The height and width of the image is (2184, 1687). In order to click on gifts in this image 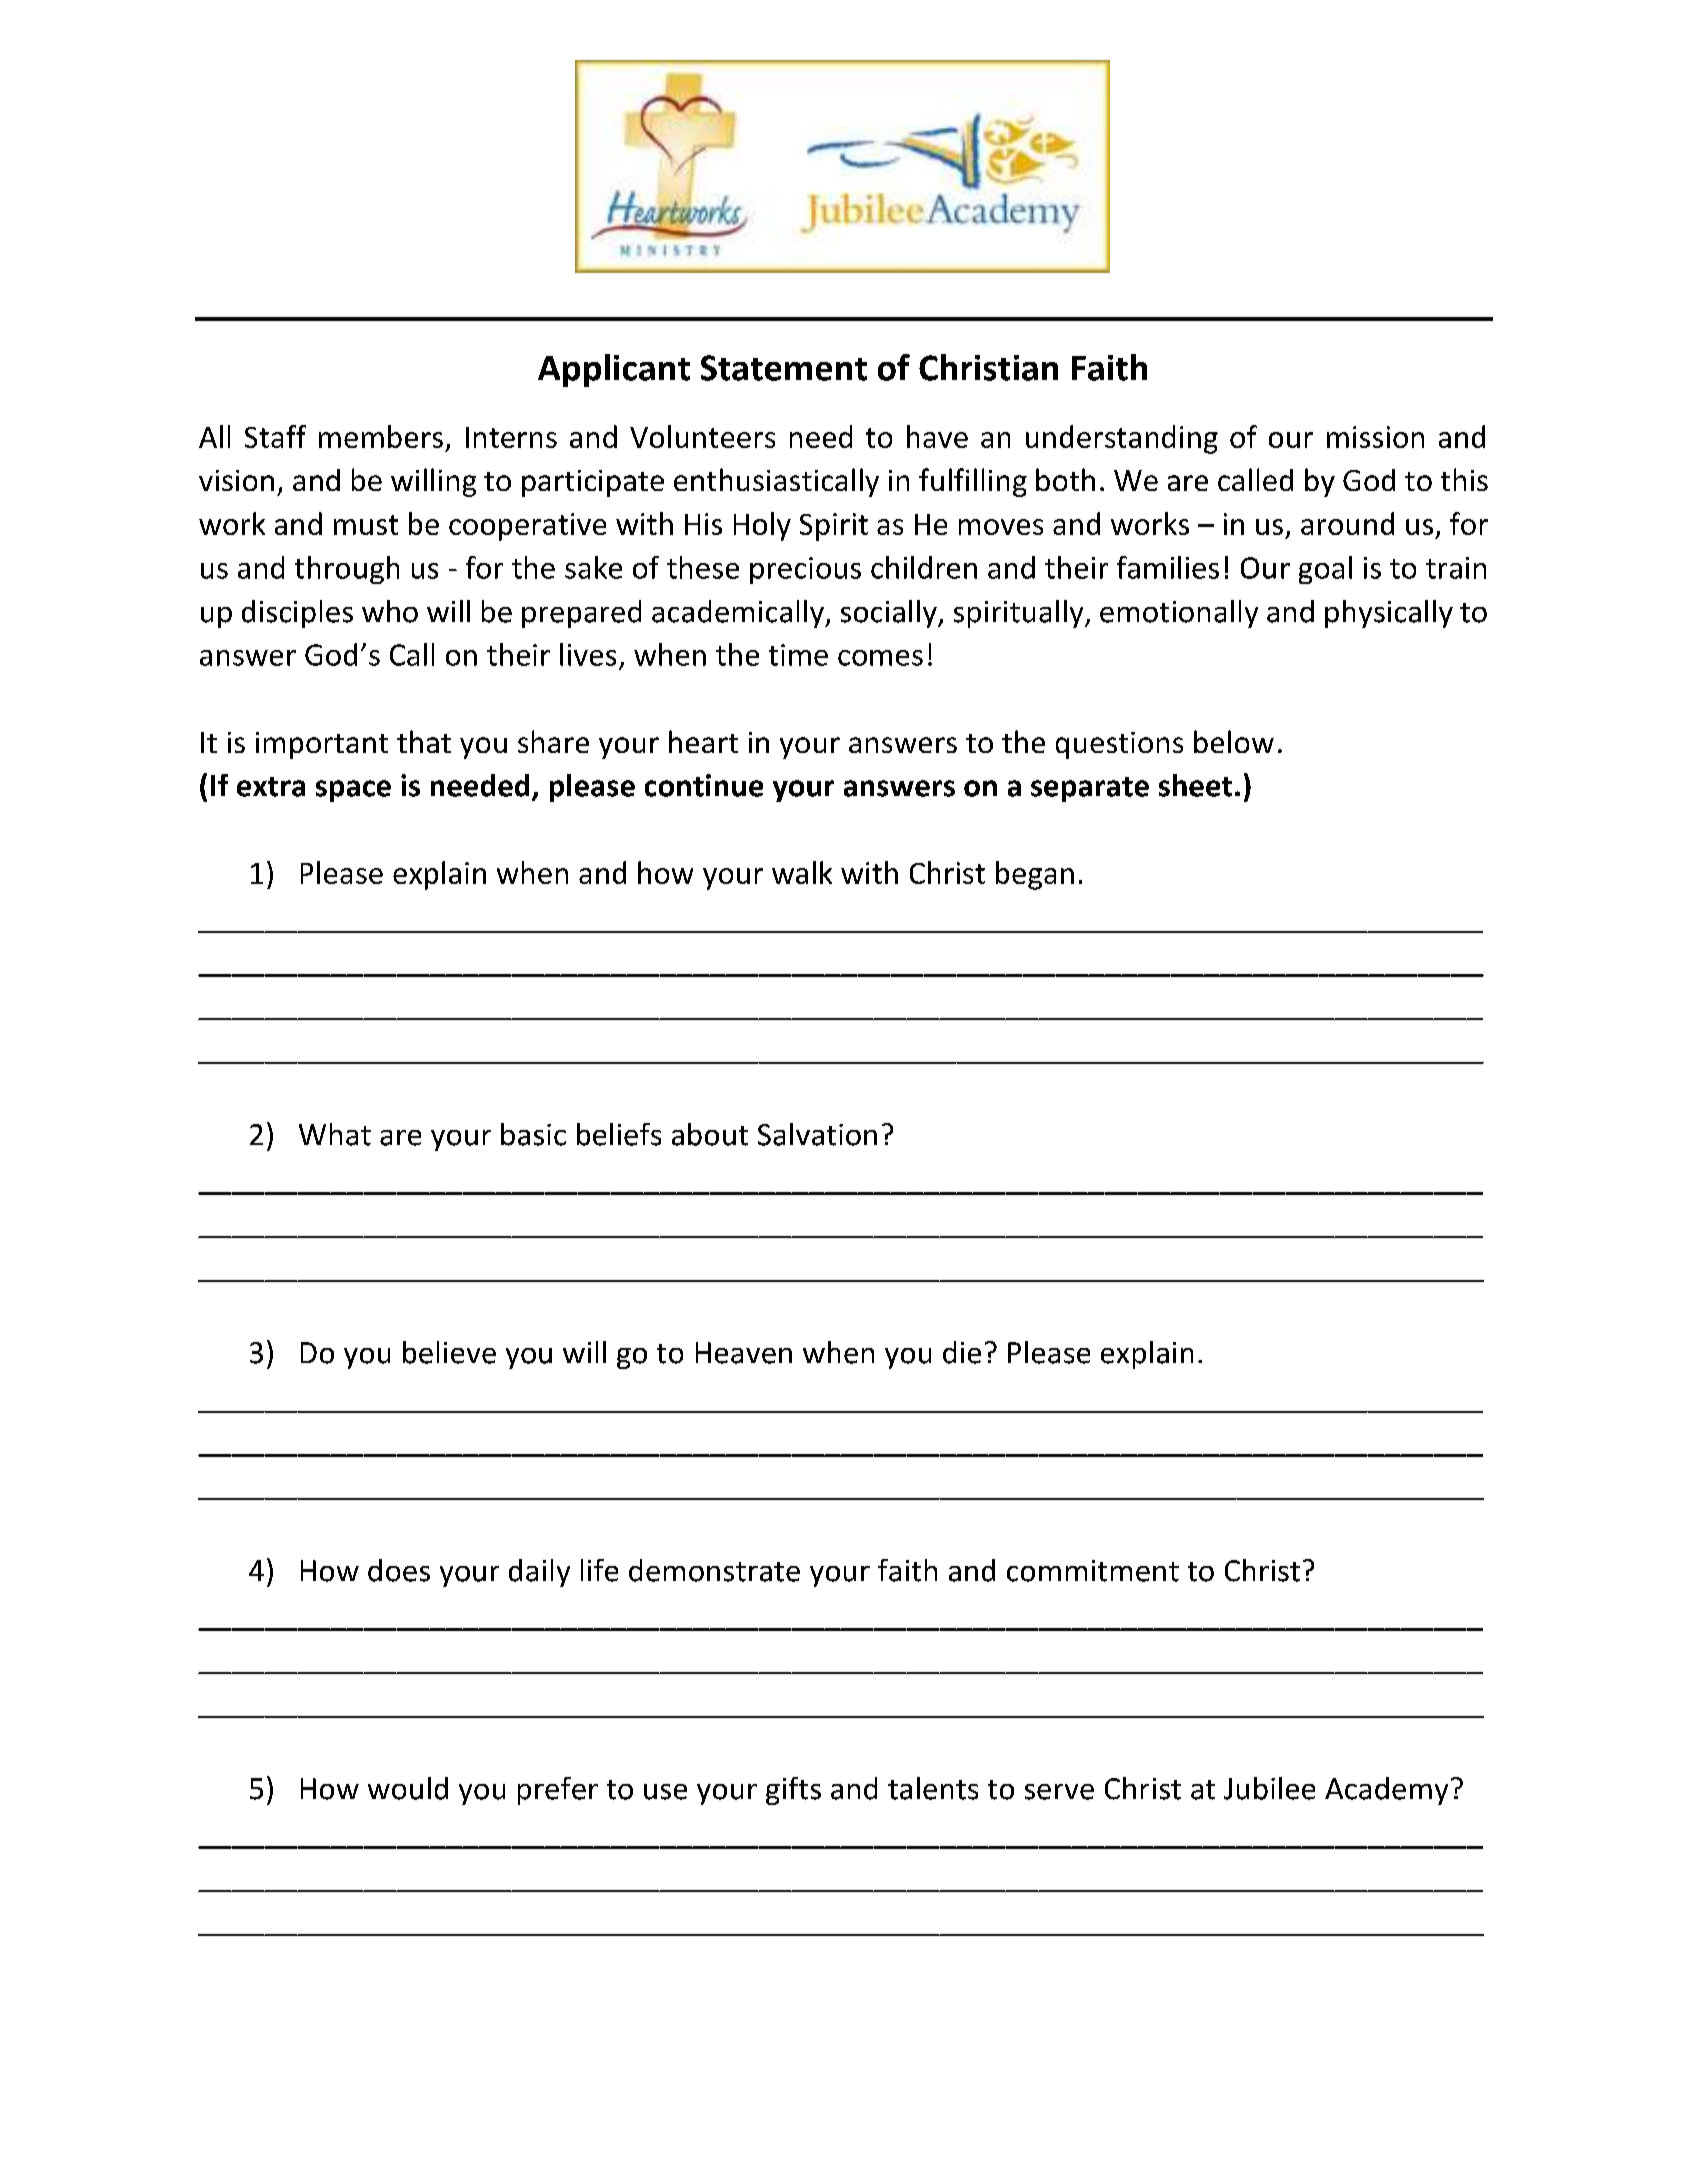, I will do `click(793, 1791)`.
